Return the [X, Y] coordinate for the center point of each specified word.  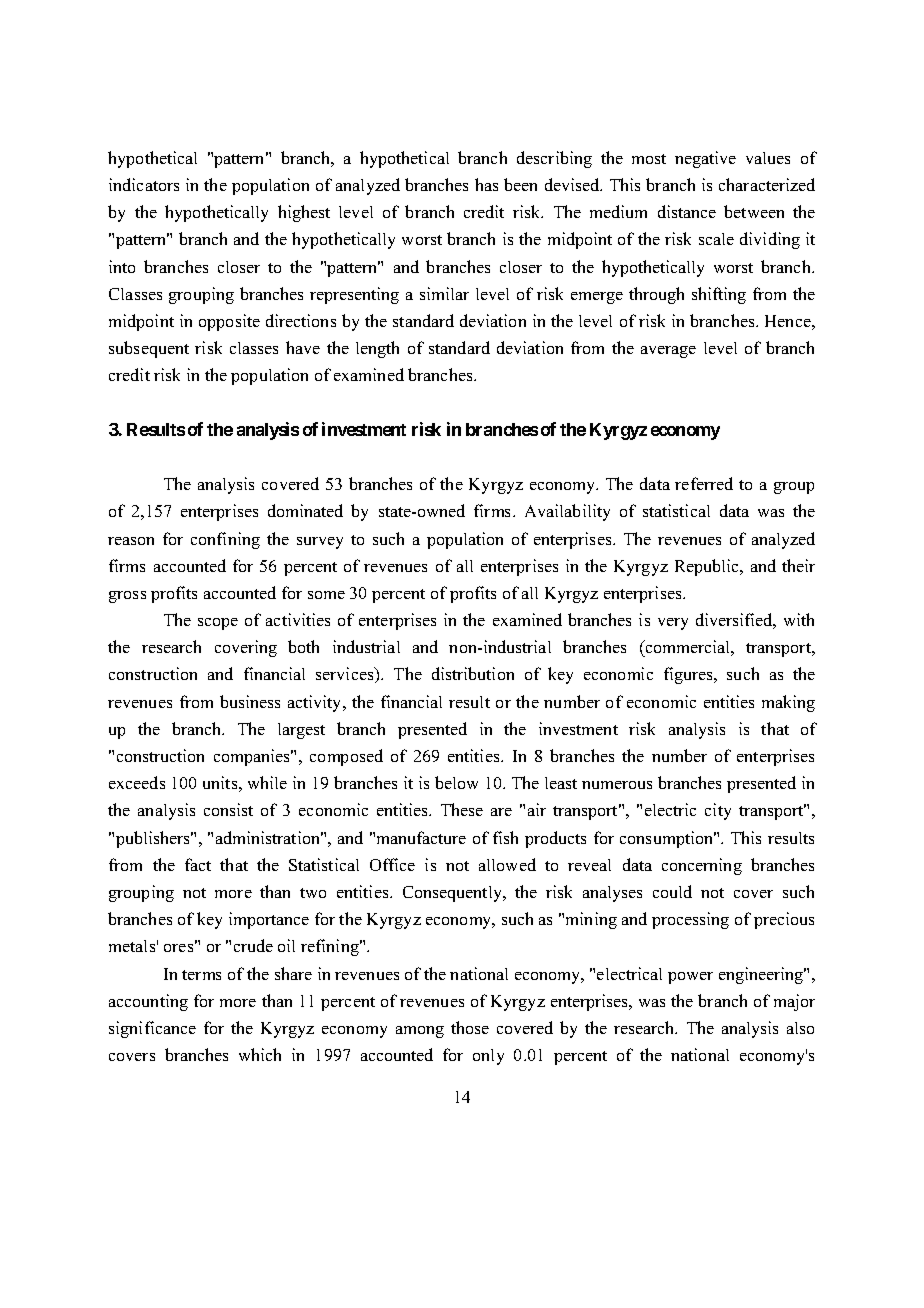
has [486, 184]
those [470, 1027]
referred [704, 483]
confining [225, 540]
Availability [567, 512]
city [718, 811]
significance [152, 1029]
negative [705, 159]
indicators [144, 184]
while [267, 782]
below [456, 782]
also [800, 1028]
